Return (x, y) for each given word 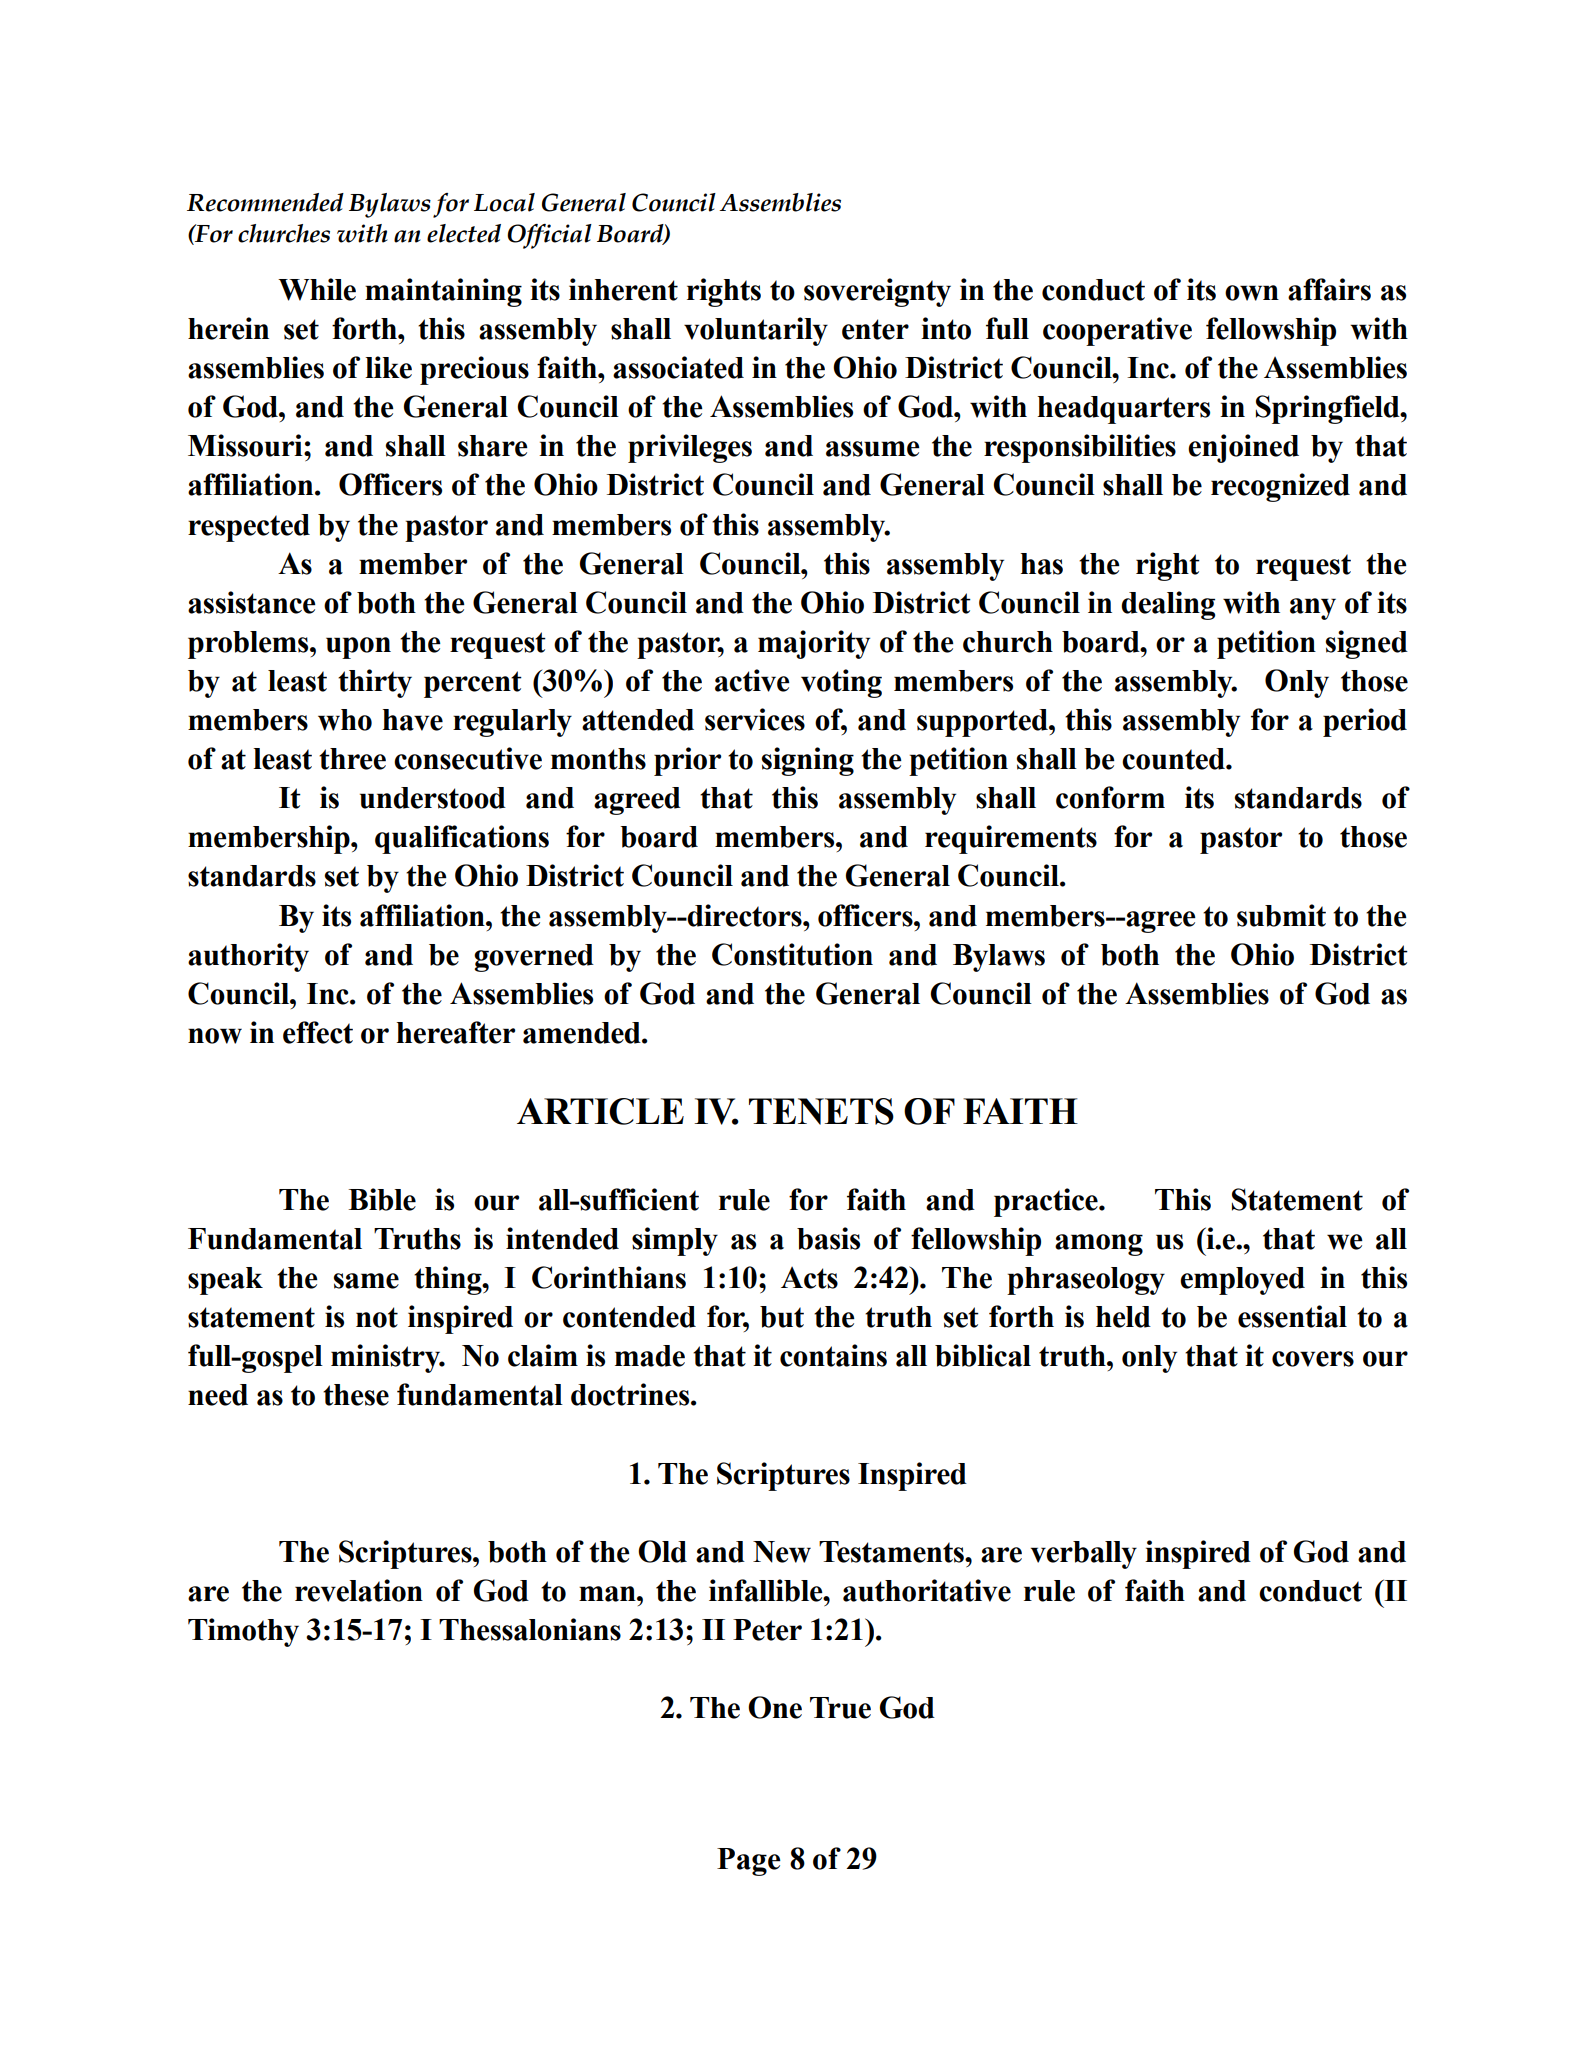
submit (1281, 915)
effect (318, 1032)
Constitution (792, 954)
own (1252, 293)
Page (749, 1862)
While (317, 289)
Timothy (243, 1632)
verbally (1084, 1555)
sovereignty (877, 292)
